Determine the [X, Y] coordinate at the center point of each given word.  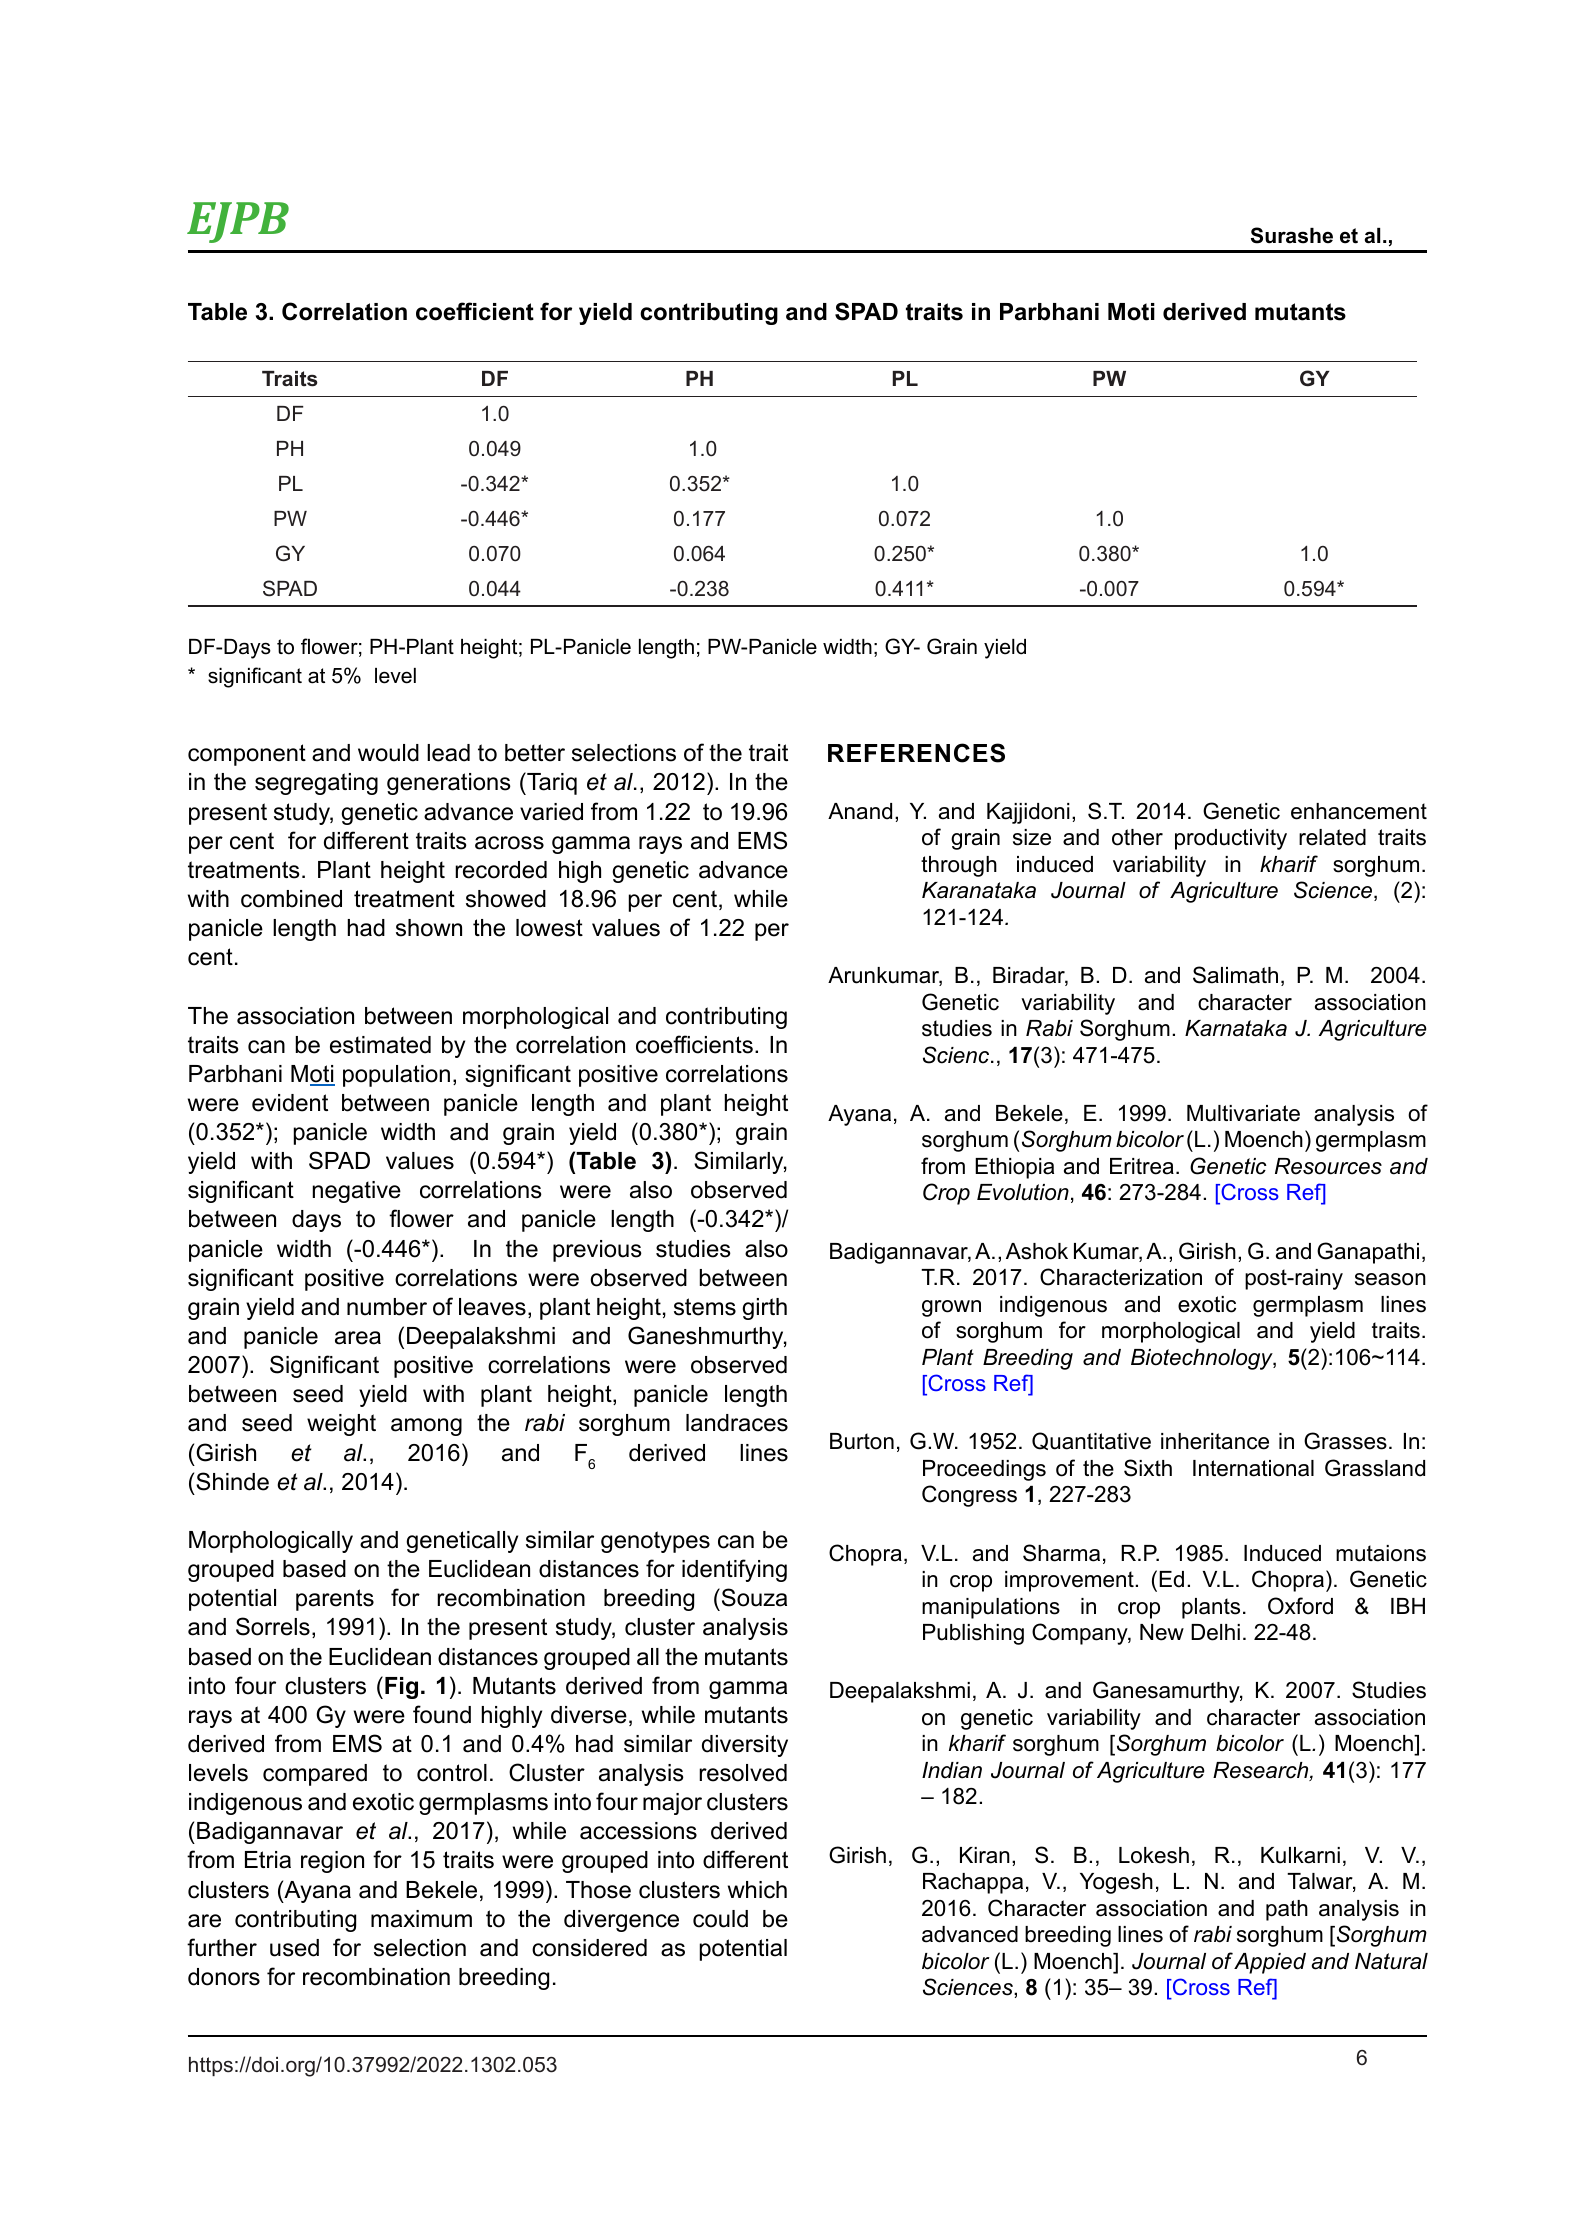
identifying [734, 1570]
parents [335, 1600]
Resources [1328, 1166]
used [294, 1948]
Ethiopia [1014, 1168]
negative [357, 1192]
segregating [316, 784]
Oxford [1300, 1606]
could [720, 1919]
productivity [1231, 839]
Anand [860, 811]
